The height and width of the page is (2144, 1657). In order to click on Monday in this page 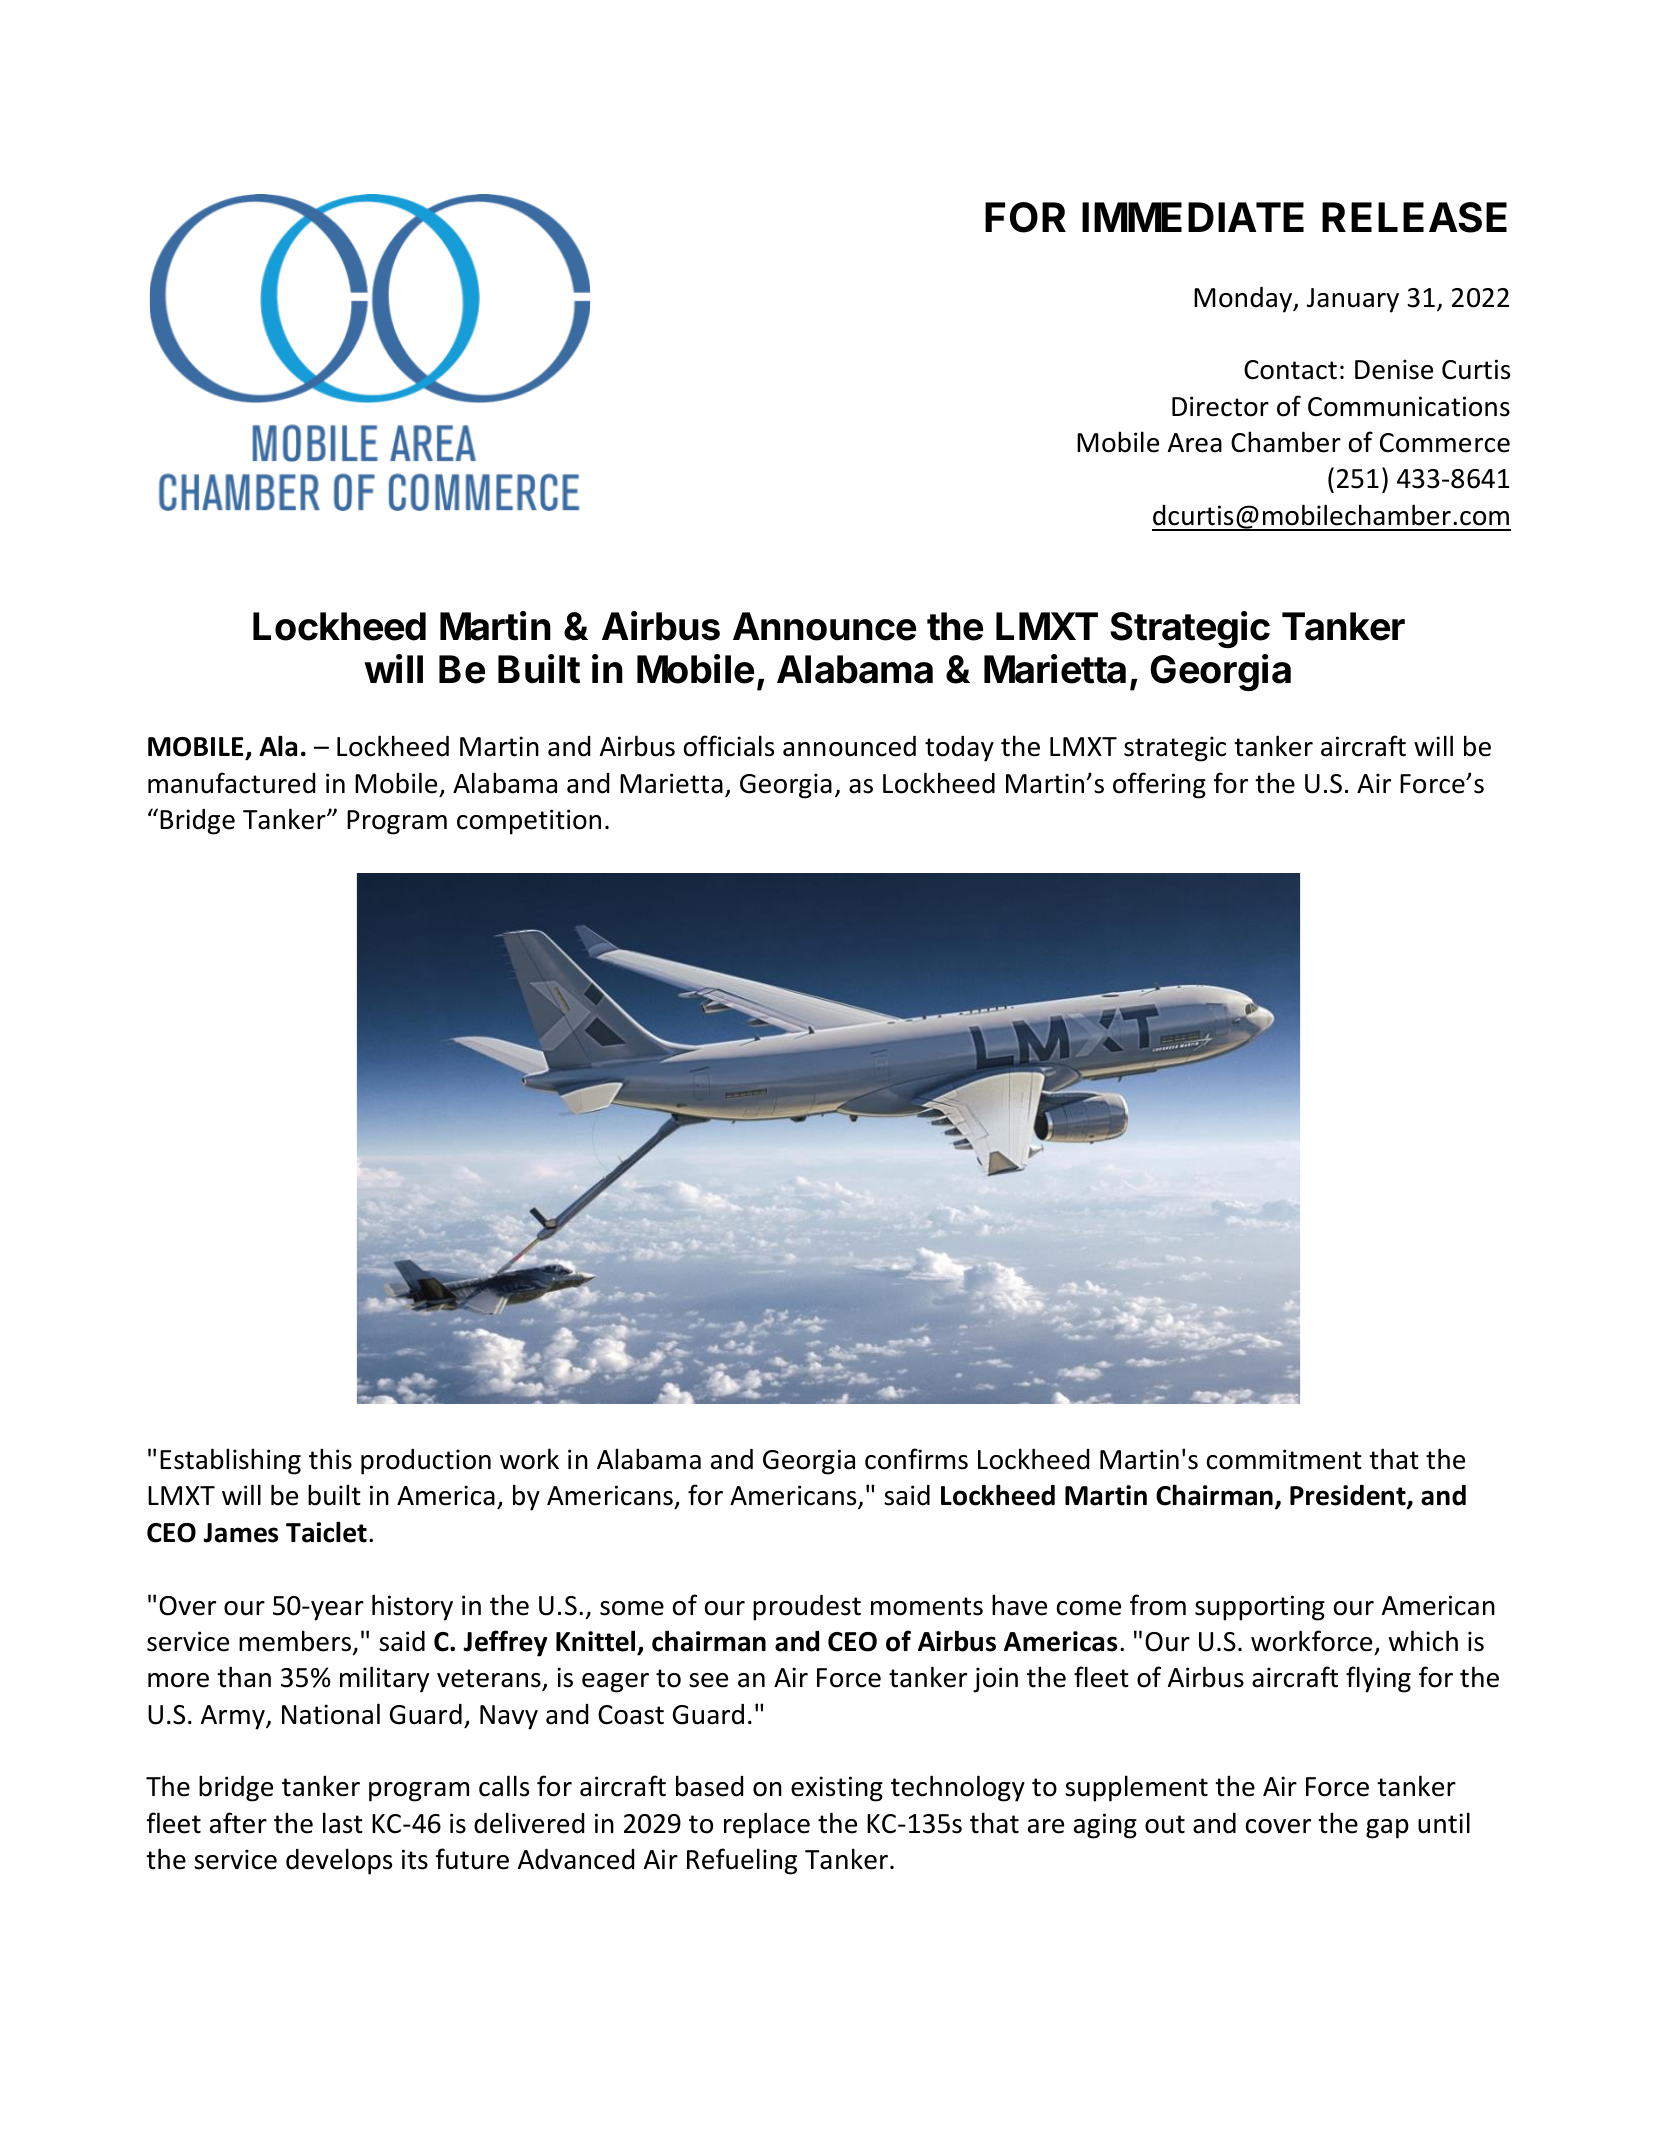, I will do `click(1244, 300)`.
